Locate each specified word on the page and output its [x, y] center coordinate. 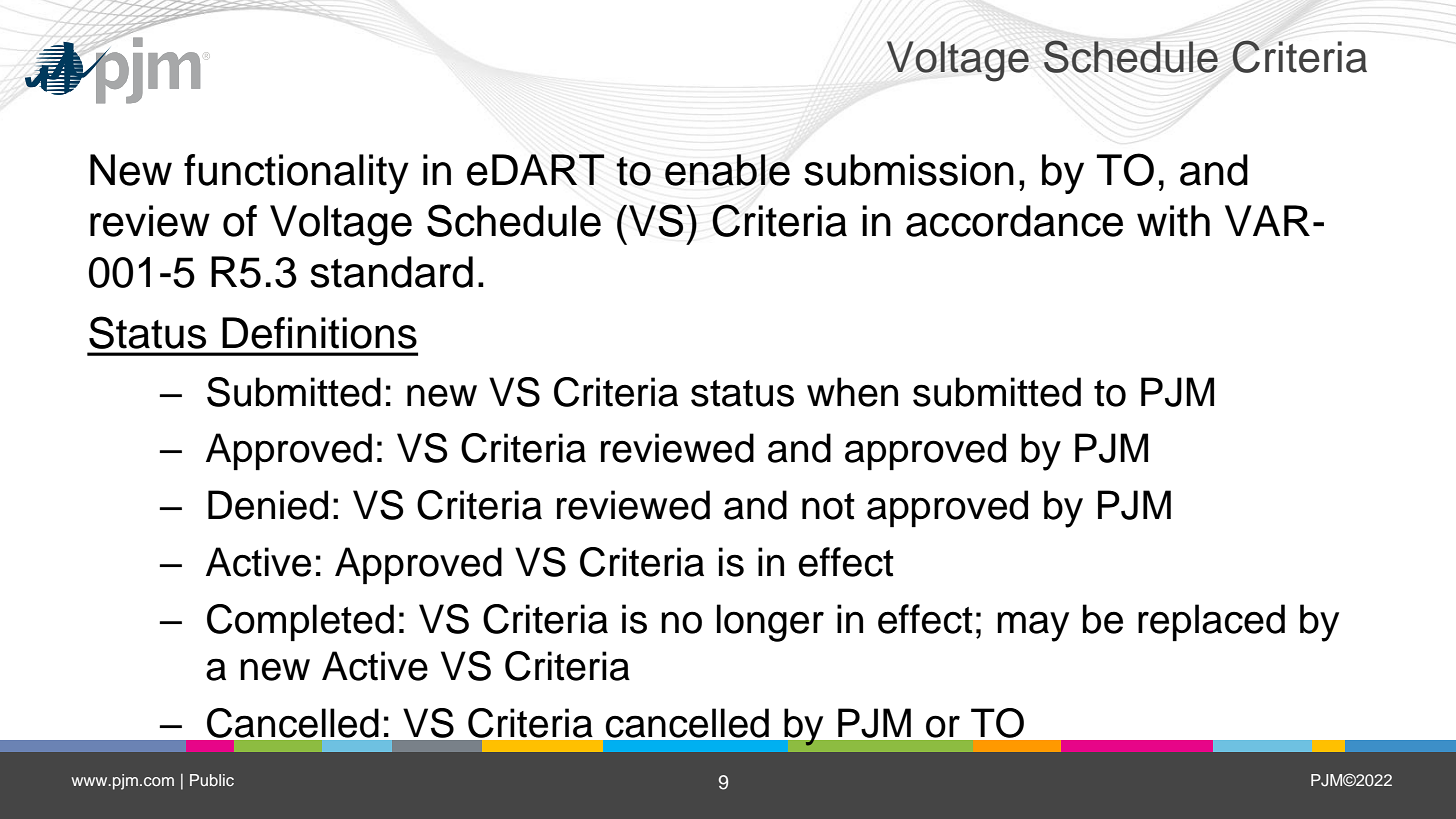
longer [770, 623]
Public [212, 780]
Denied [268, 505]
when [852, 392]
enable [727, 170]
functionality [296, 174]
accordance [1014, 221]
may [1033, 626]
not [828, 506]
